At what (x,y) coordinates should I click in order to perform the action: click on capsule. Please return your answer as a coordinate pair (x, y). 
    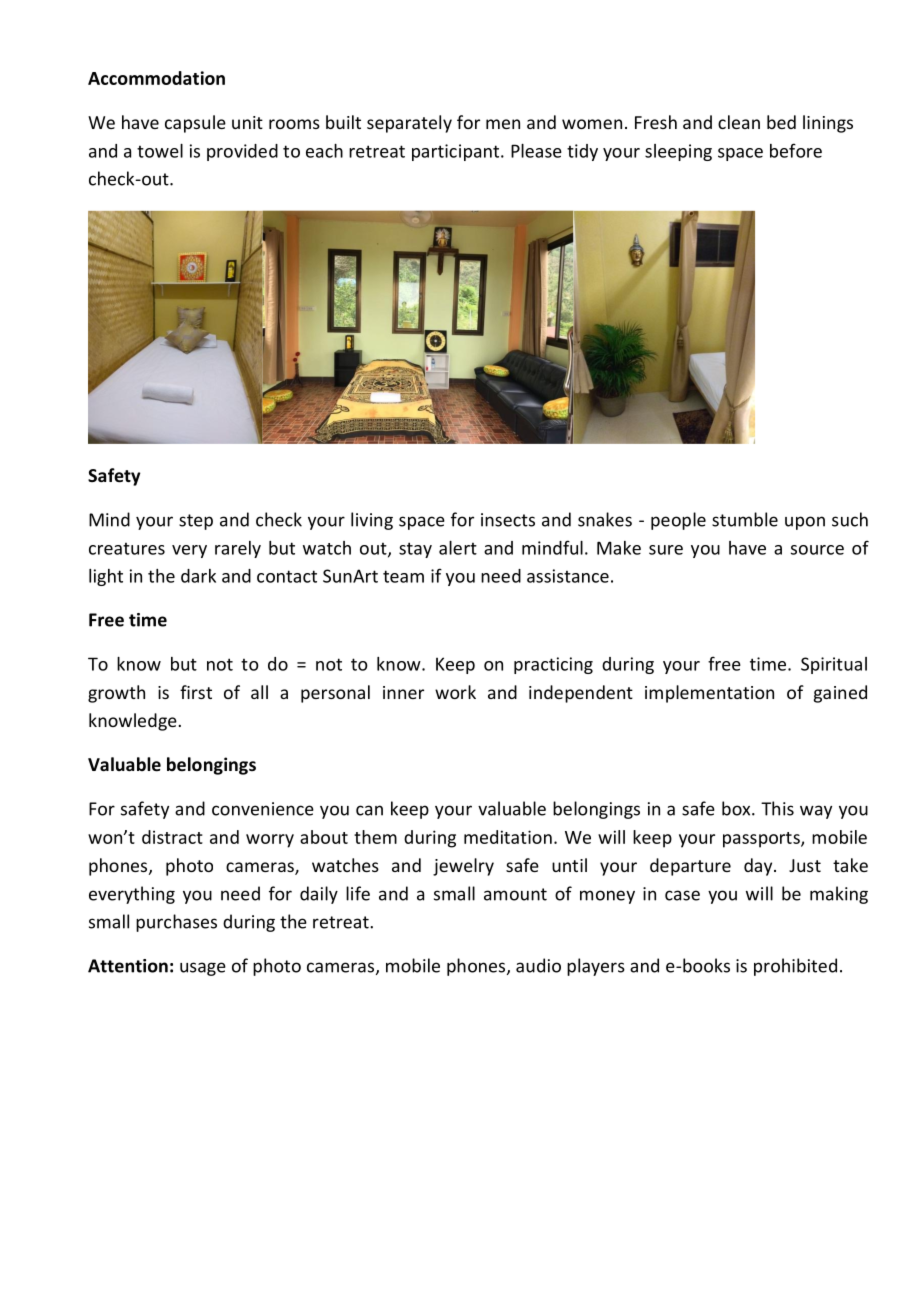
    Looking at the image, I should click on (195, 124).
